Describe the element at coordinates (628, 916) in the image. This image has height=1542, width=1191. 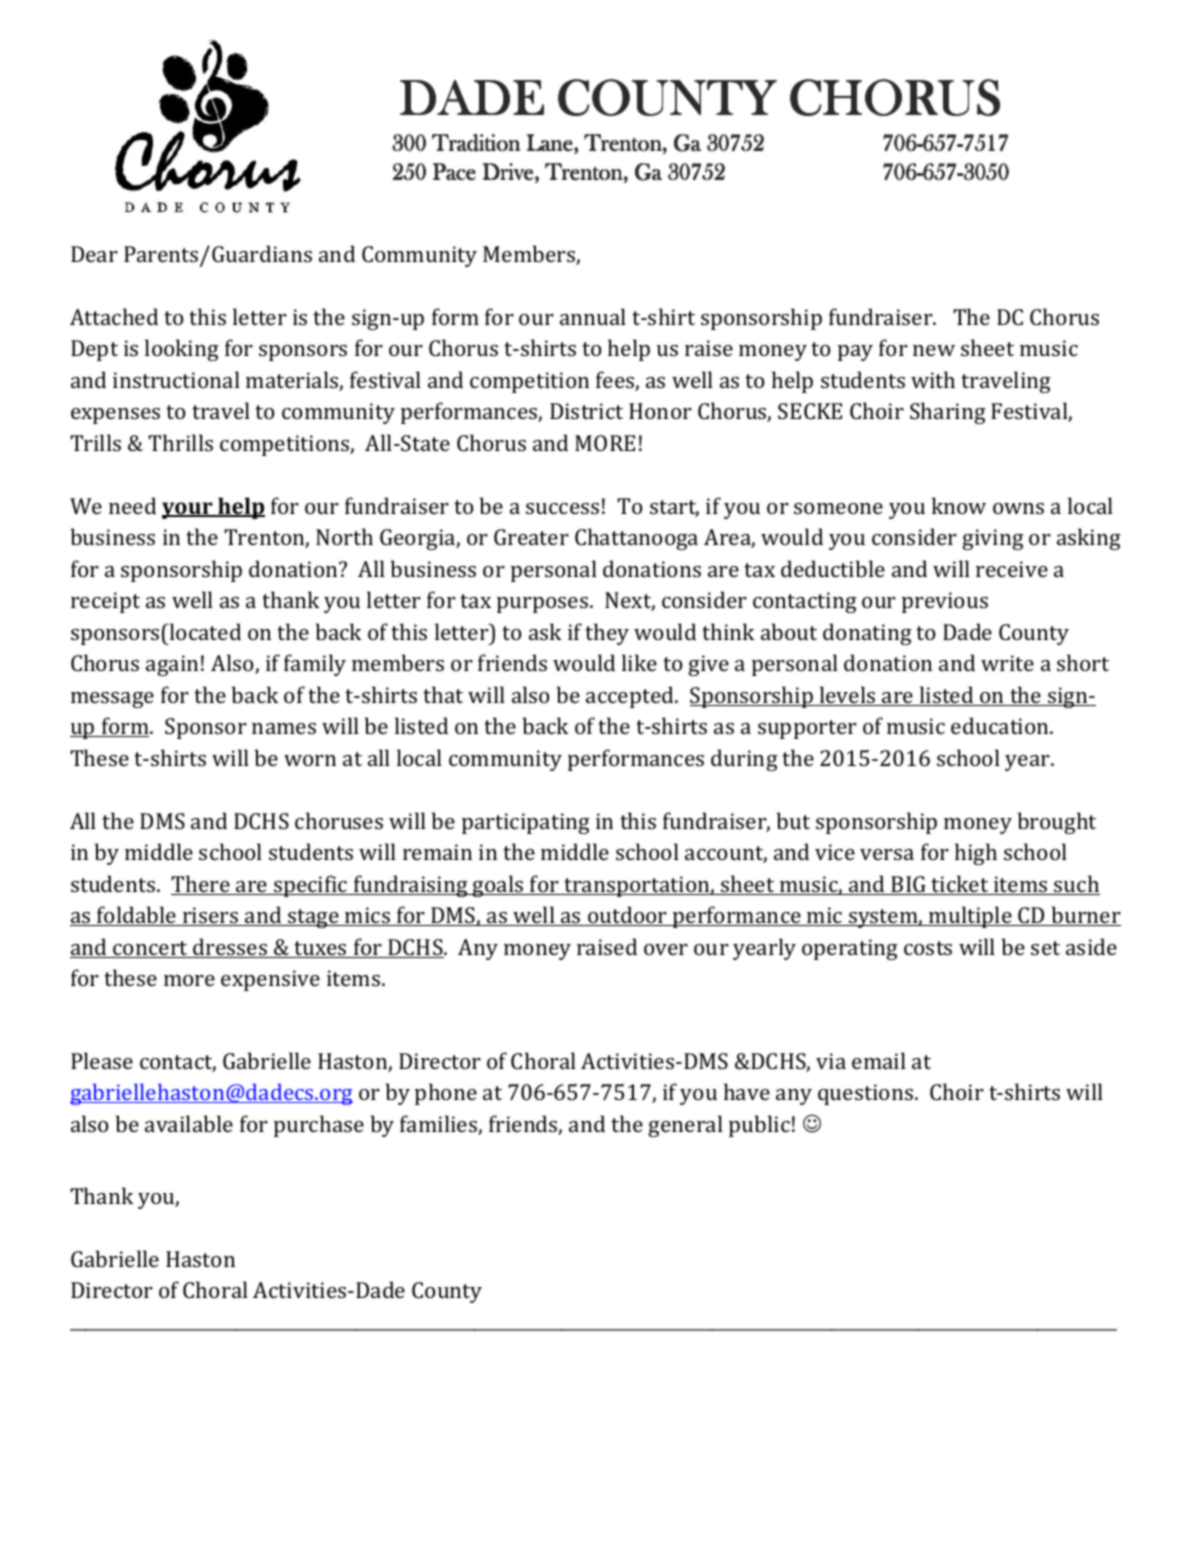
I see `outdoor` at that location.
